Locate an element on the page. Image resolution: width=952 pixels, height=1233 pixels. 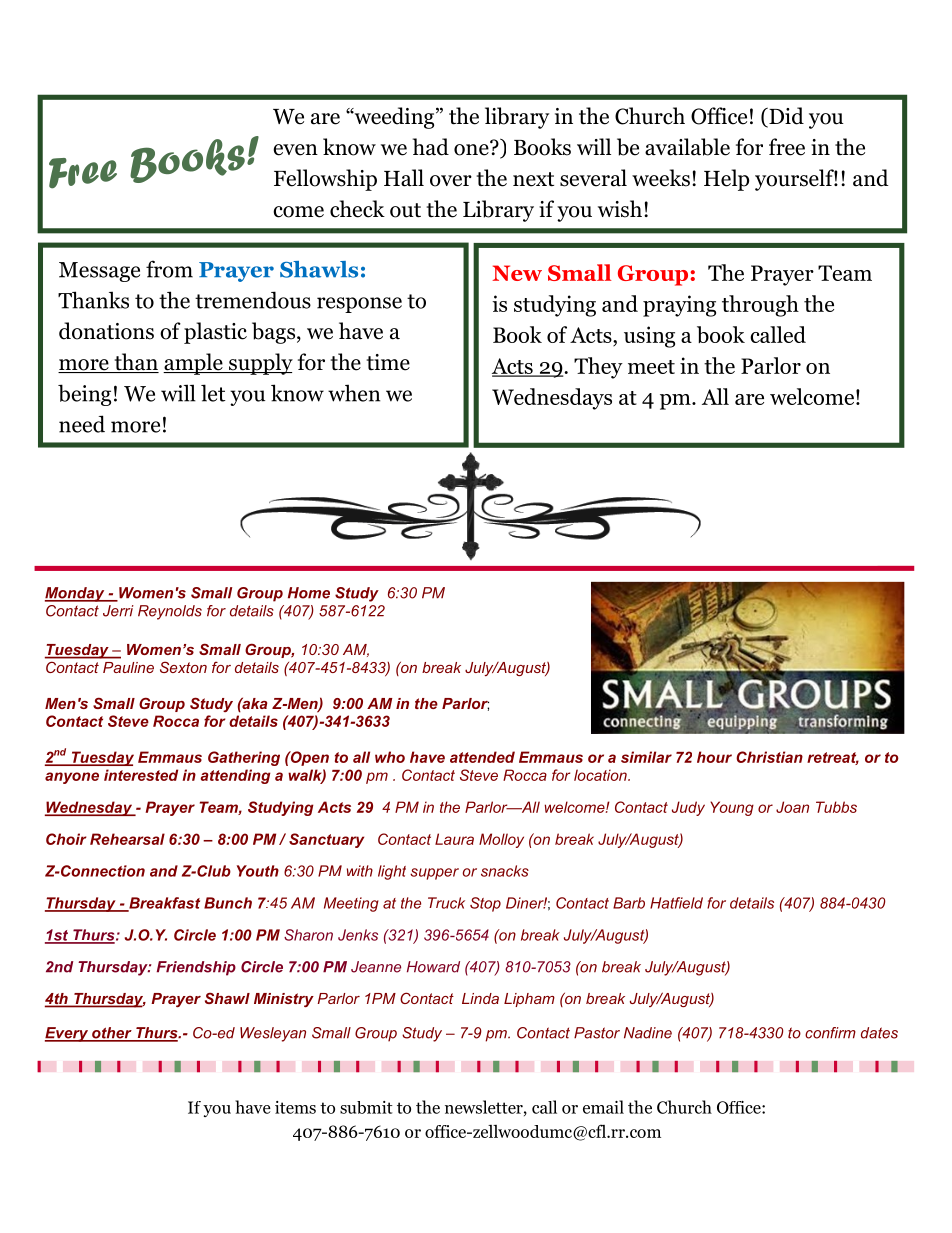
even is located at coordinates (295, 150).
